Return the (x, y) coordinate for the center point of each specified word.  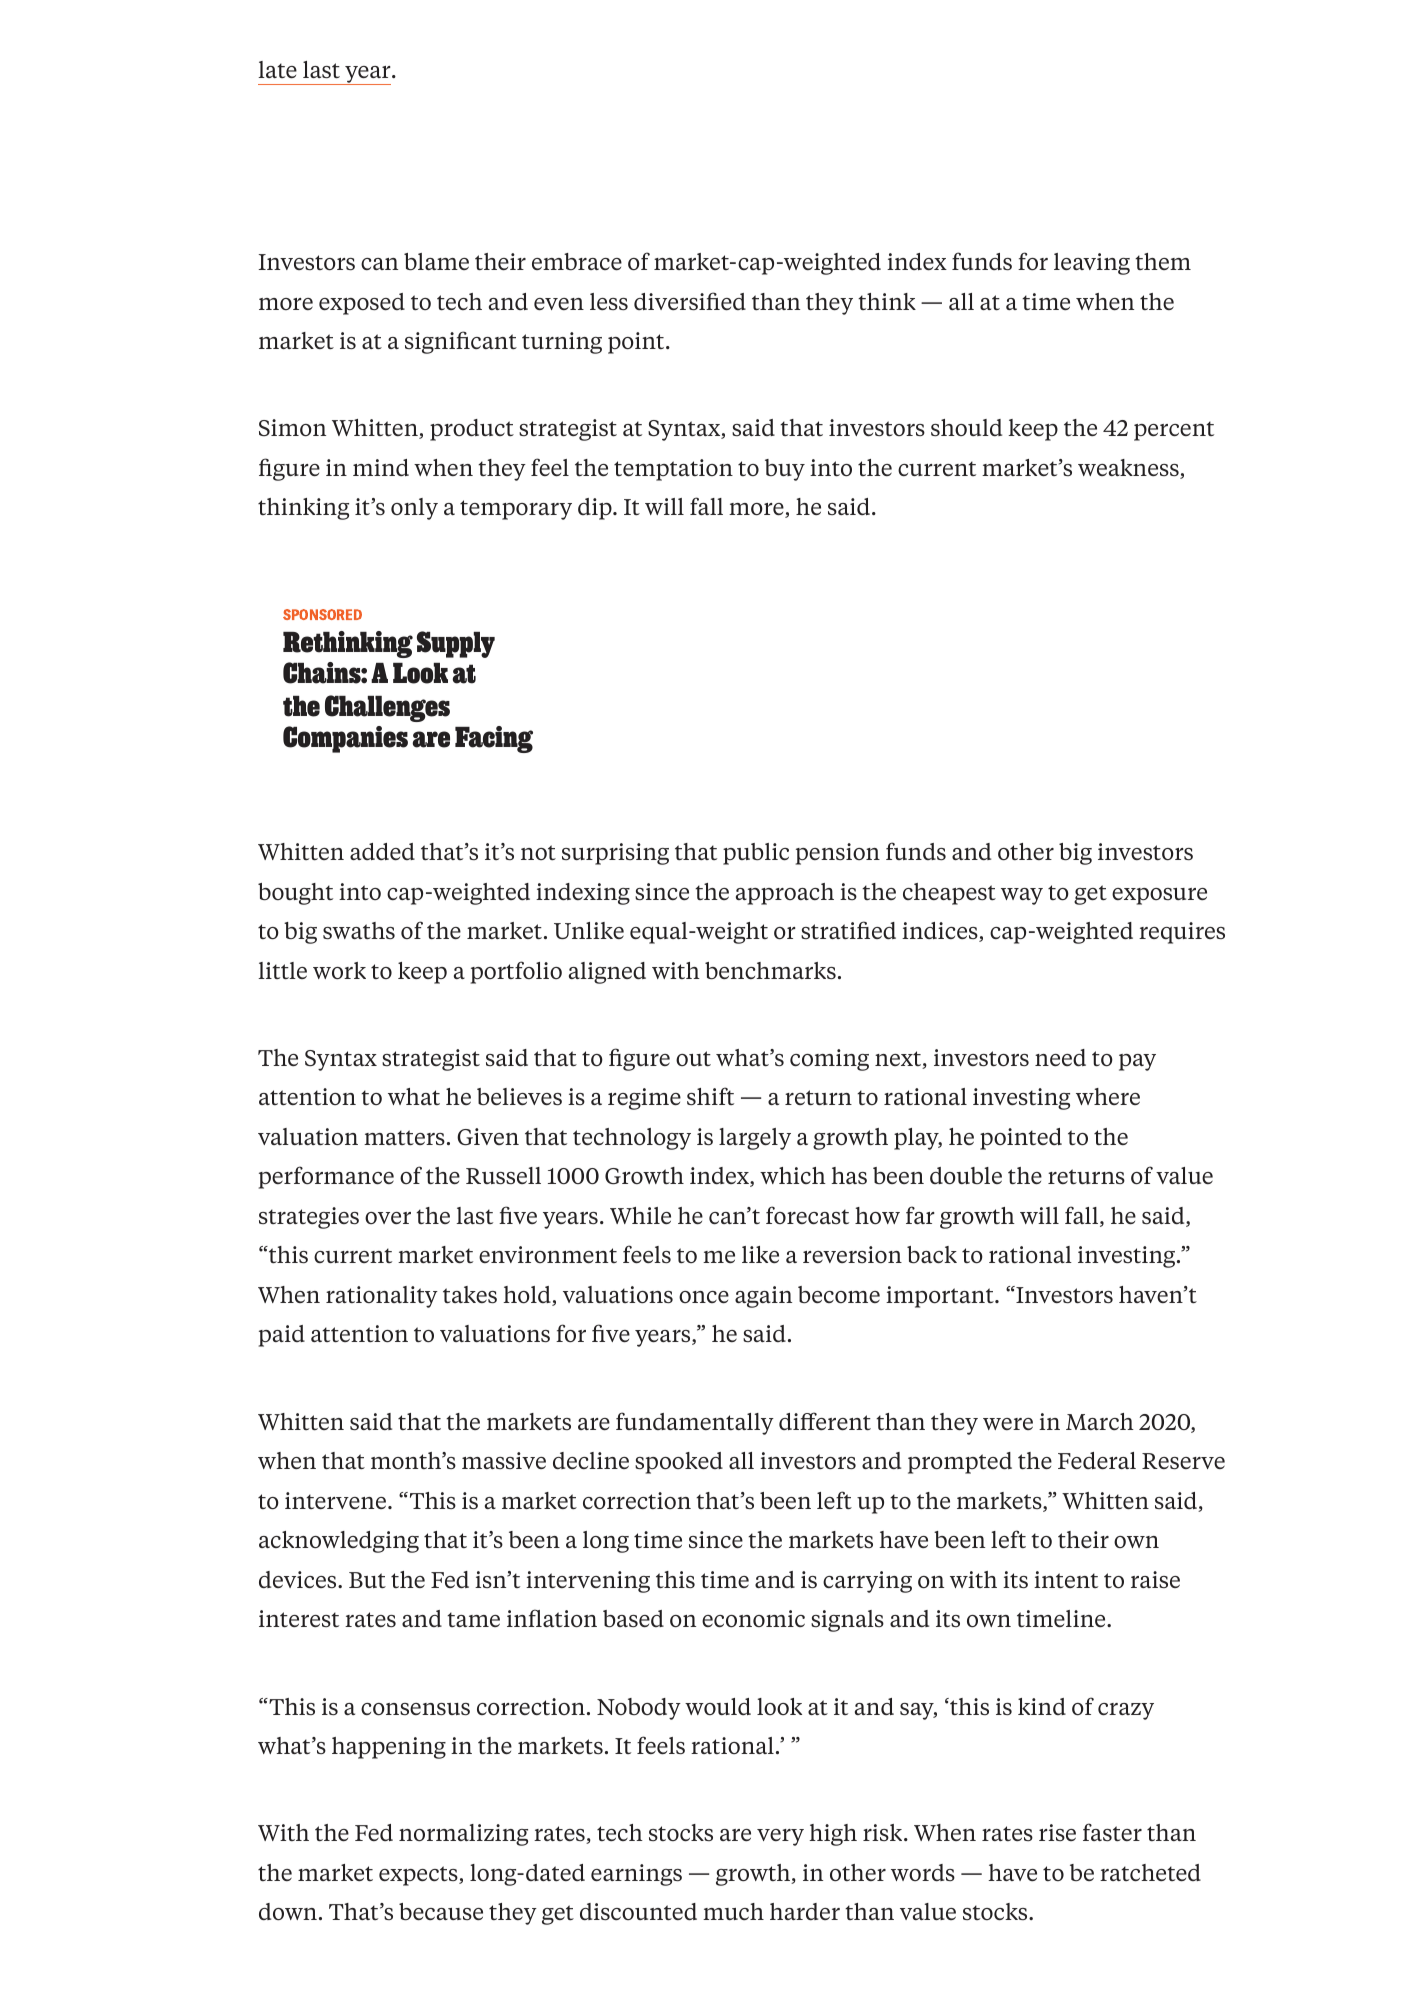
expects (419, 1876)
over (388, 1218)
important (941, 1297)
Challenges (387, 708)
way (1022, 896)
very (780, 1837)
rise (1057, 1832)
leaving (1092, 264)
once (704, 1297)
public (756, 854)
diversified (690, 301)
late (277, 69)
